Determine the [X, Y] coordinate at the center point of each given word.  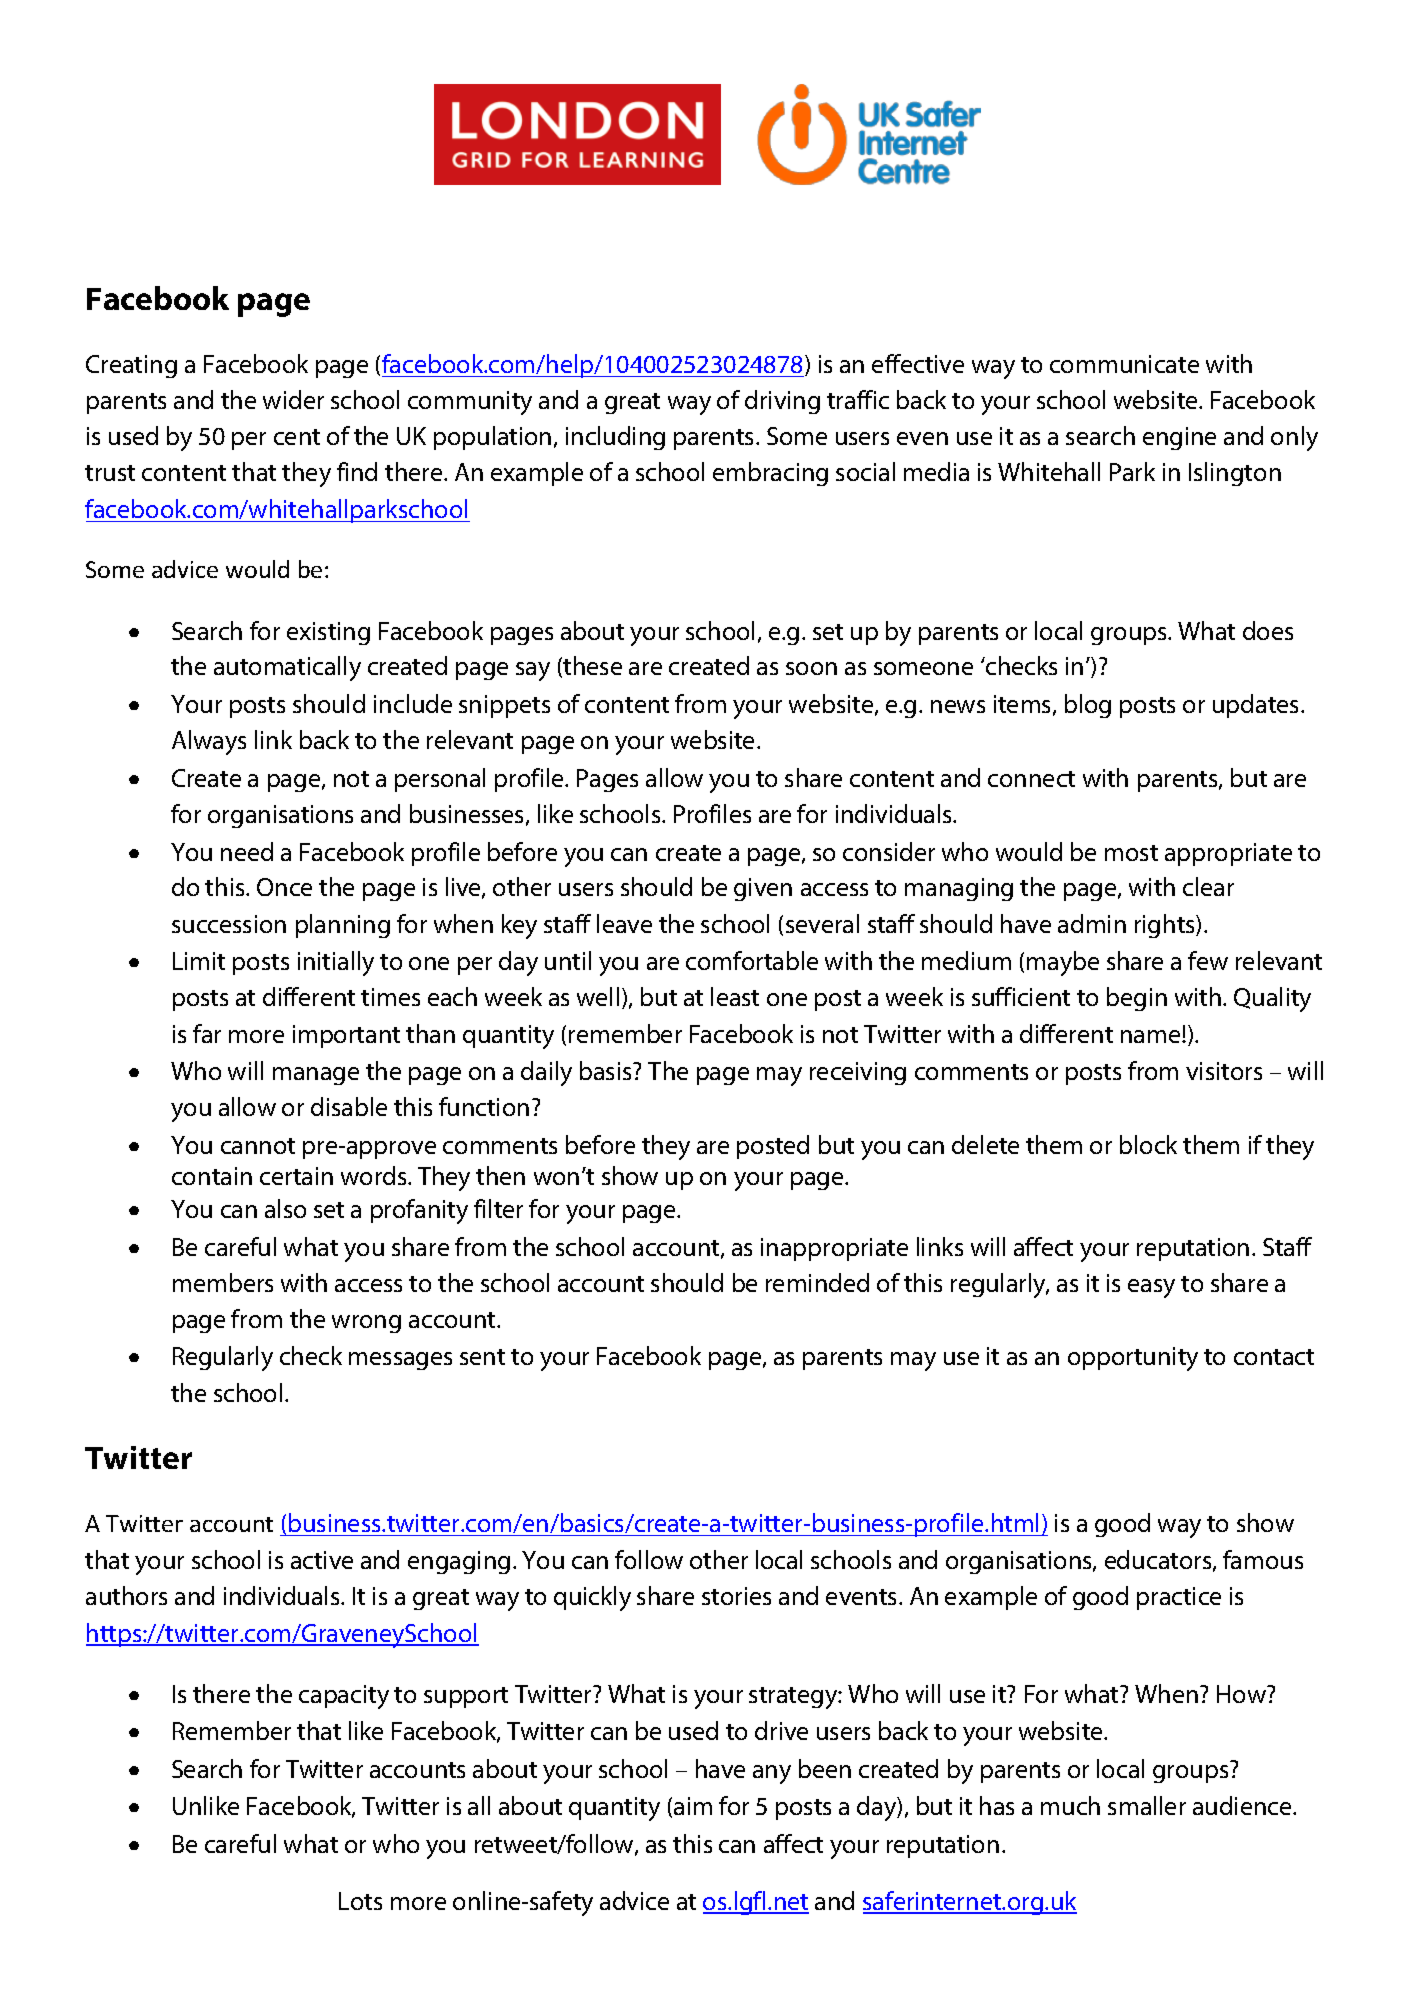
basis [607, 1070]
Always [209, 742]
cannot [258, 1146]
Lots [360, 1901]
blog [1088, 706]
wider [293, 399]
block [1148, 1144]
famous [1263, 1559]
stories [736, 1596]
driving [782, 402]
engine [1179, 438]
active [322, 1560]
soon [811, 668]
